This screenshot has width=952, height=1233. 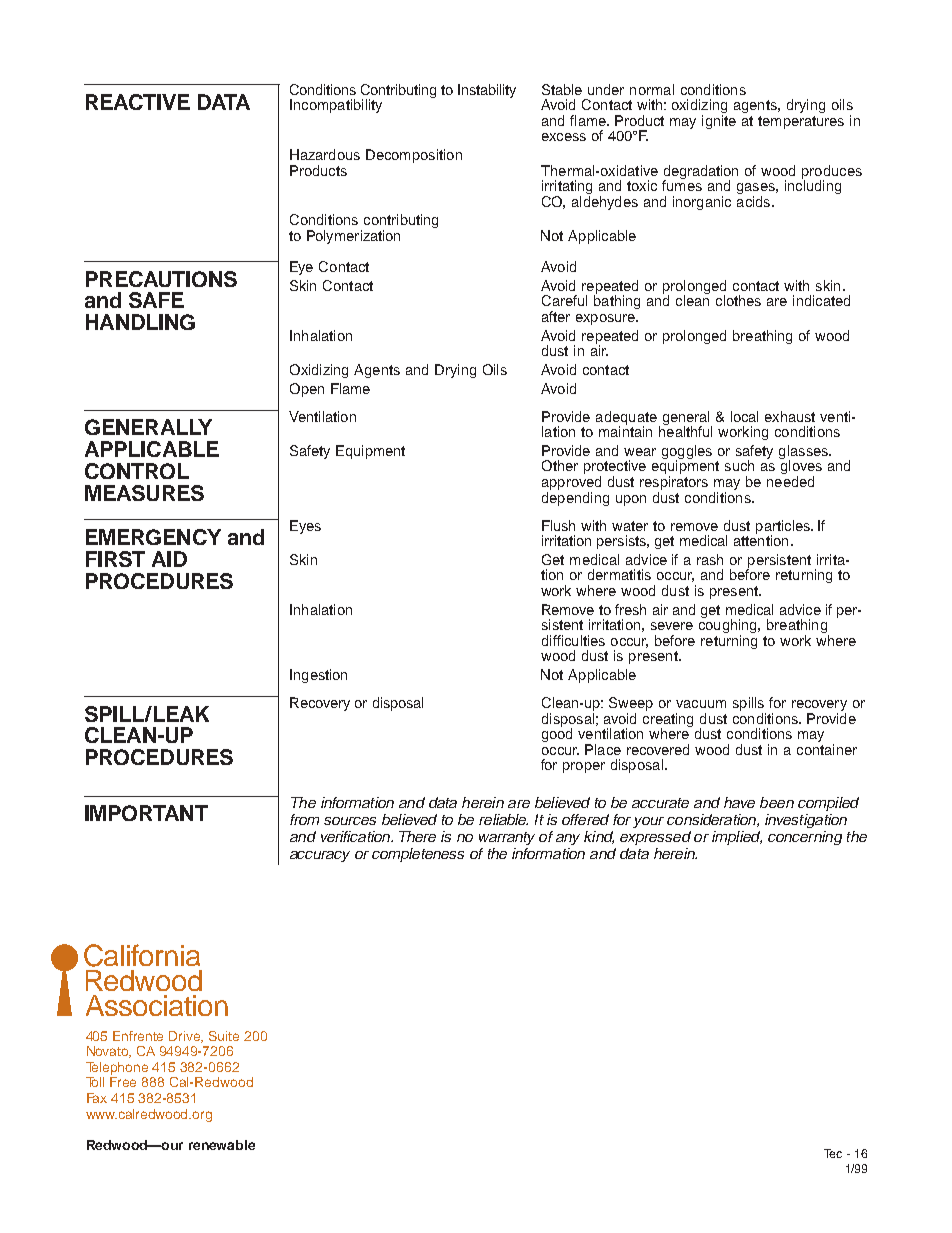 What do you see at coordinates (557, 734) in the screenshot?
I see `good` at bounding box center [557, 734].
